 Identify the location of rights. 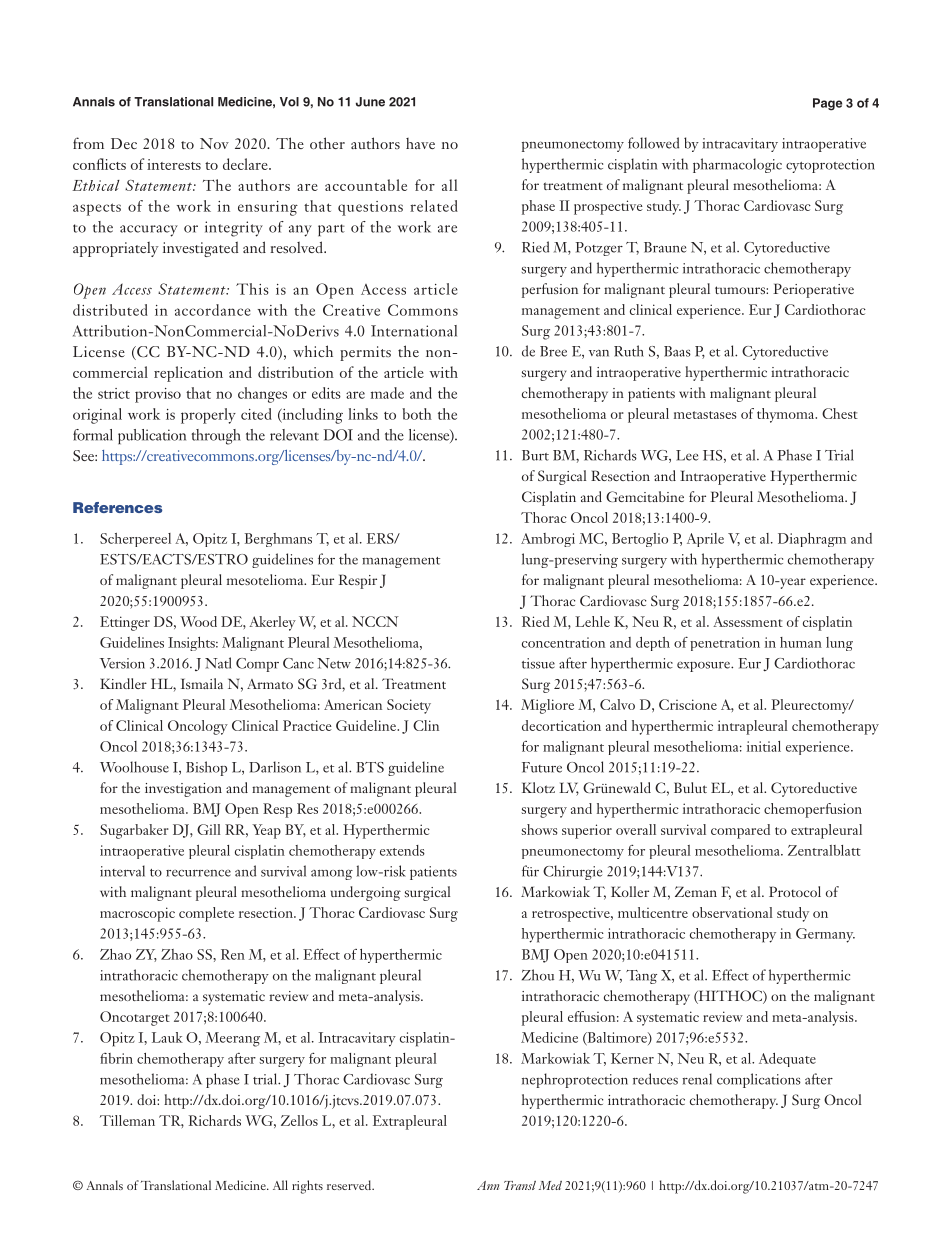
(307, 1187).
